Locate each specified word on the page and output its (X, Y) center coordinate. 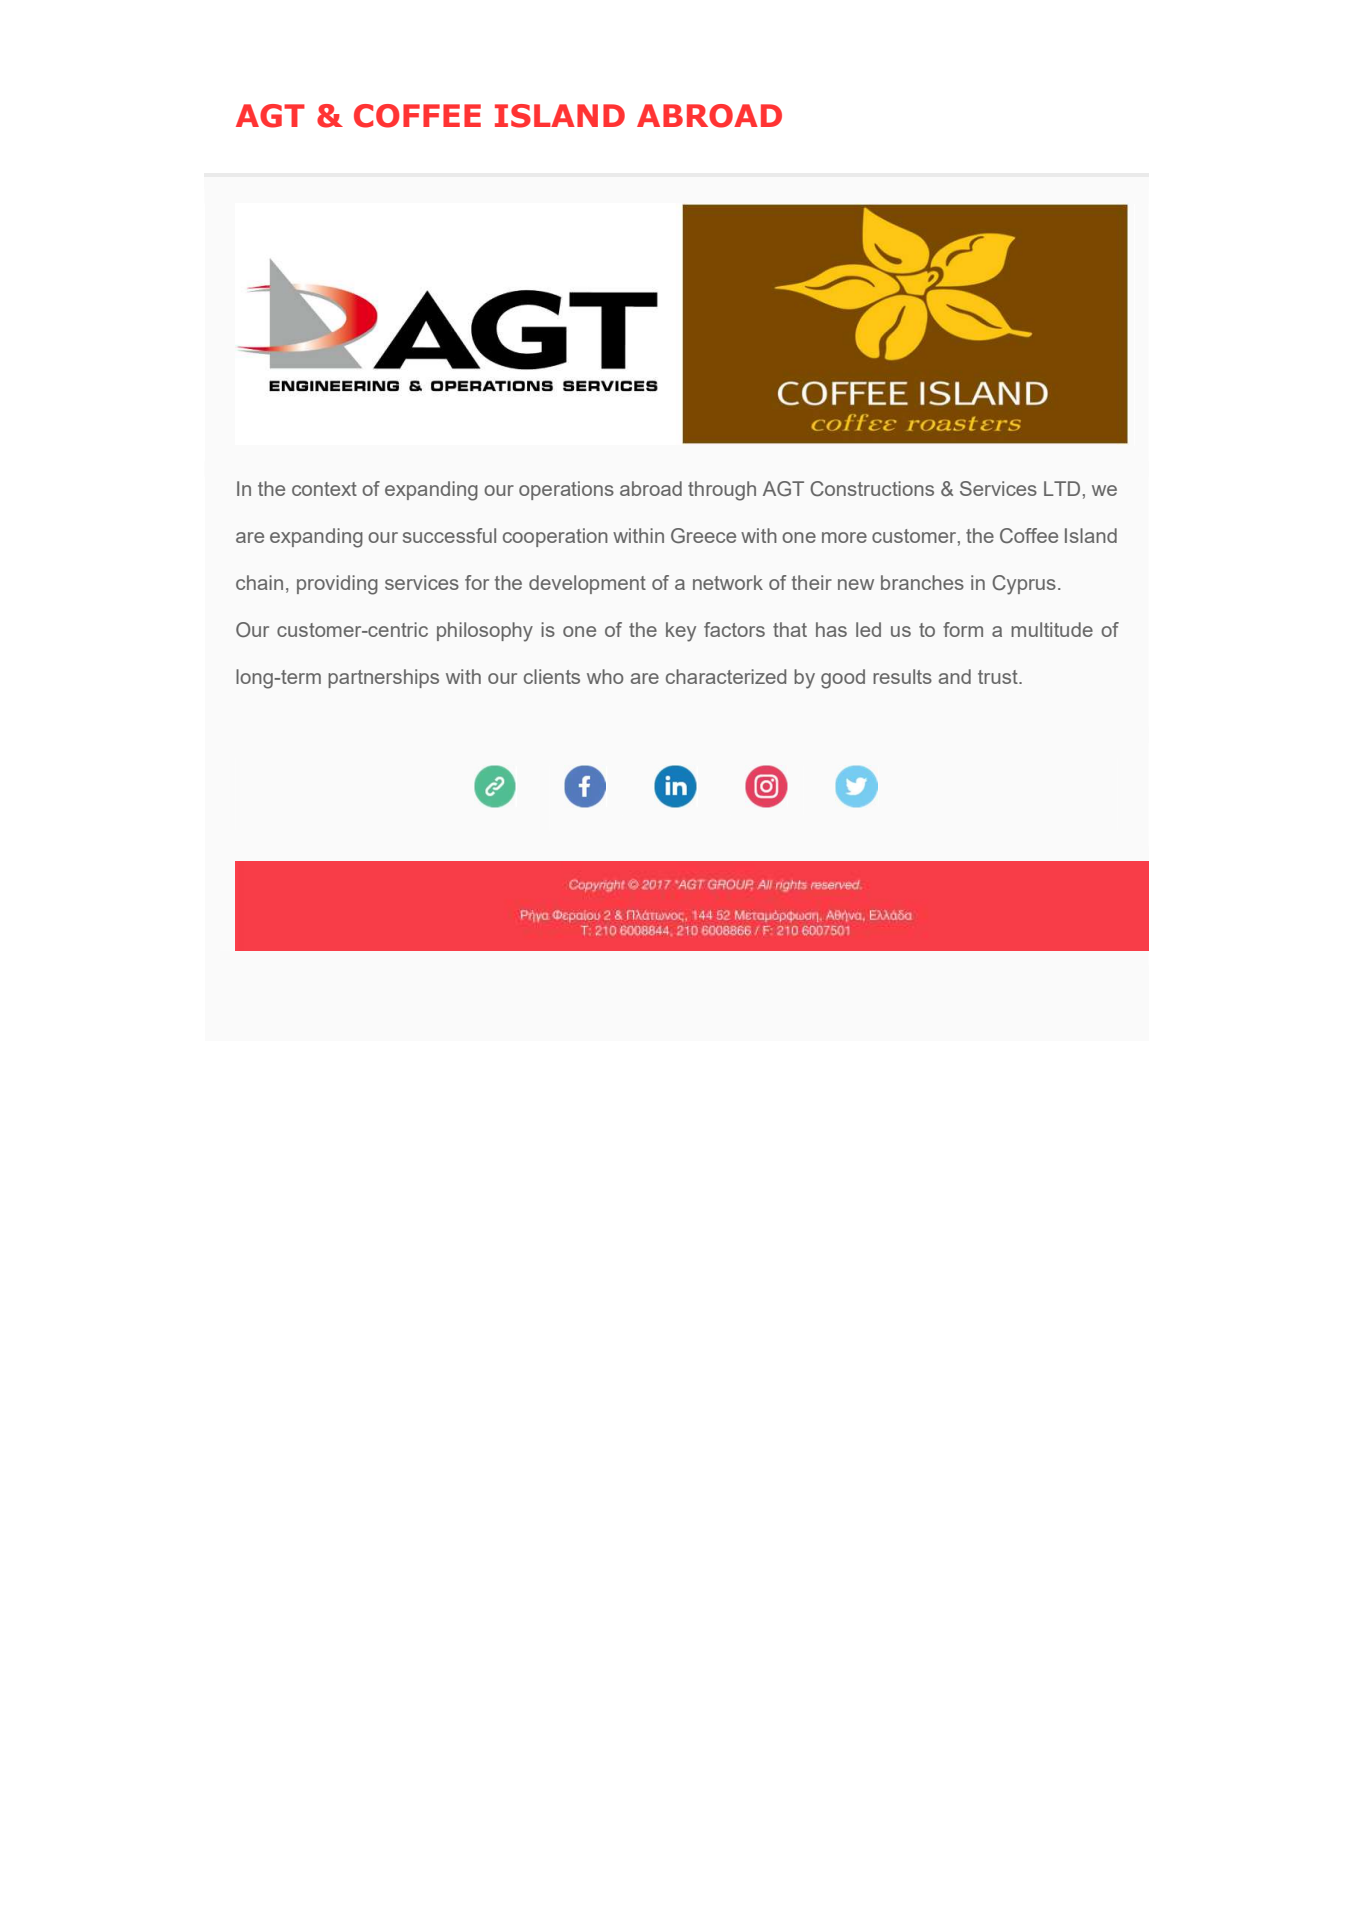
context (324, 489)
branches (922, 582)
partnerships (383, 678)
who (605, 676)
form (963, 629)
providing (337, 585)
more (844, 537)
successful (449, 535)
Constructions (872, 489)
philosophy (485, 632)
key (681, 632)
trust (999, 677)
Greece (703, 535)
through (722, 491)
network (728, 582)
